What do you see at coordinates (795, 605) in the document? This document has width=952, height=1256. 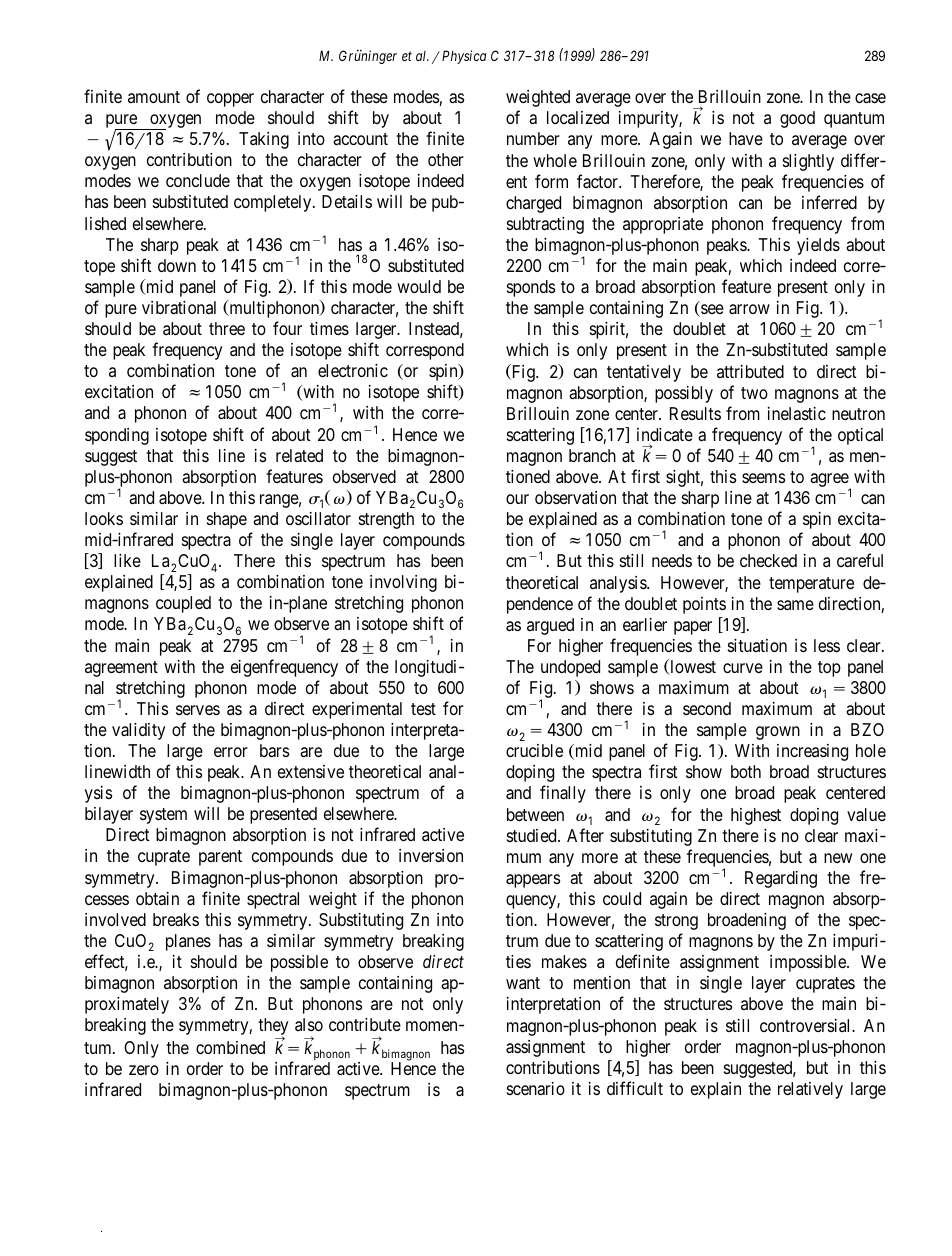 I see `same` at bounding box center [795, 605].
